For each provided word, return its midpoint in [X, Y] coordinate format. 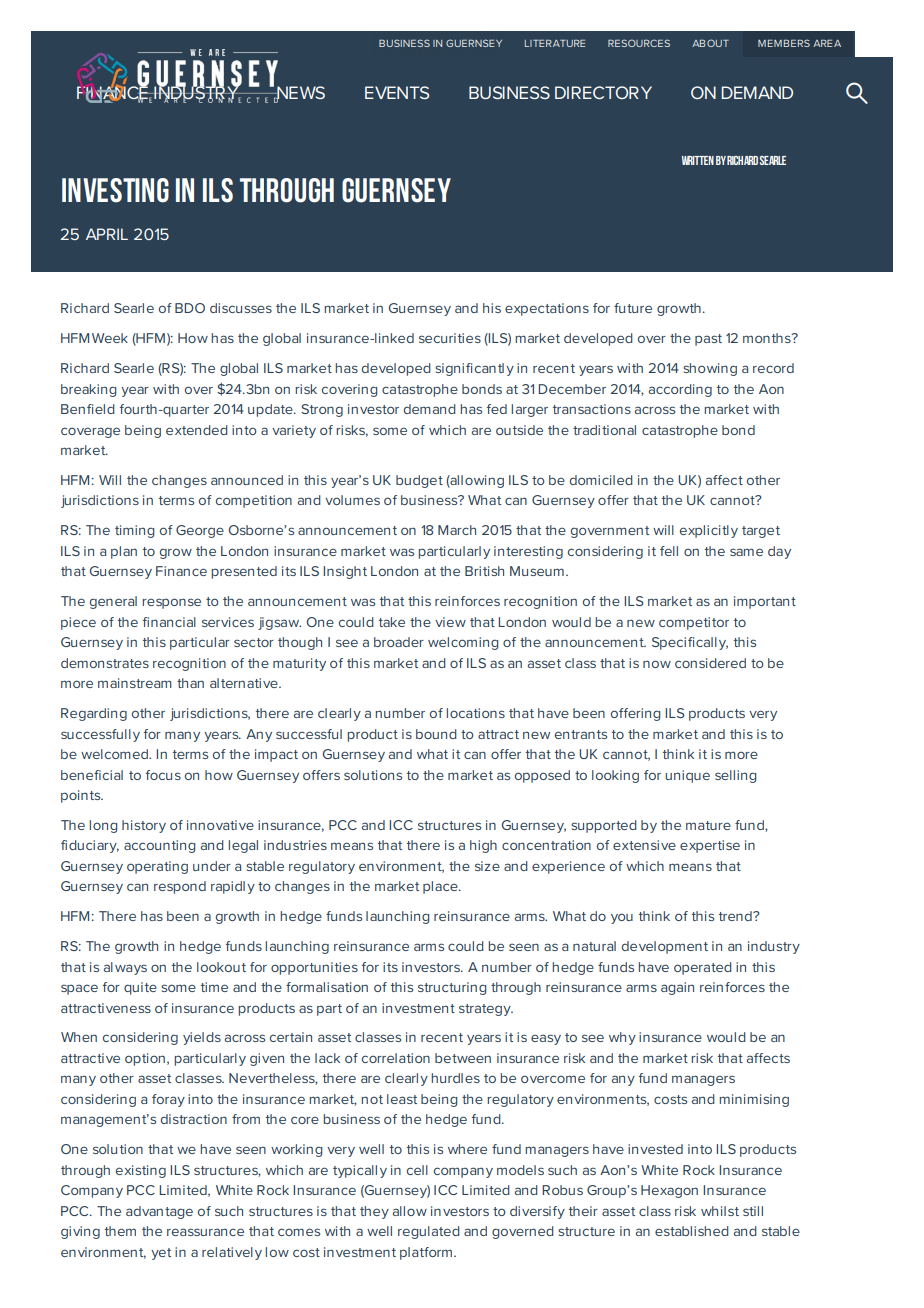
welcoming [463, 643]
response [171, 603]
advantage [159, 1212]
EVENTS [397, 92]
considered [710, 663]
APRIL [107, 234]
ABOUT [710, 43]
